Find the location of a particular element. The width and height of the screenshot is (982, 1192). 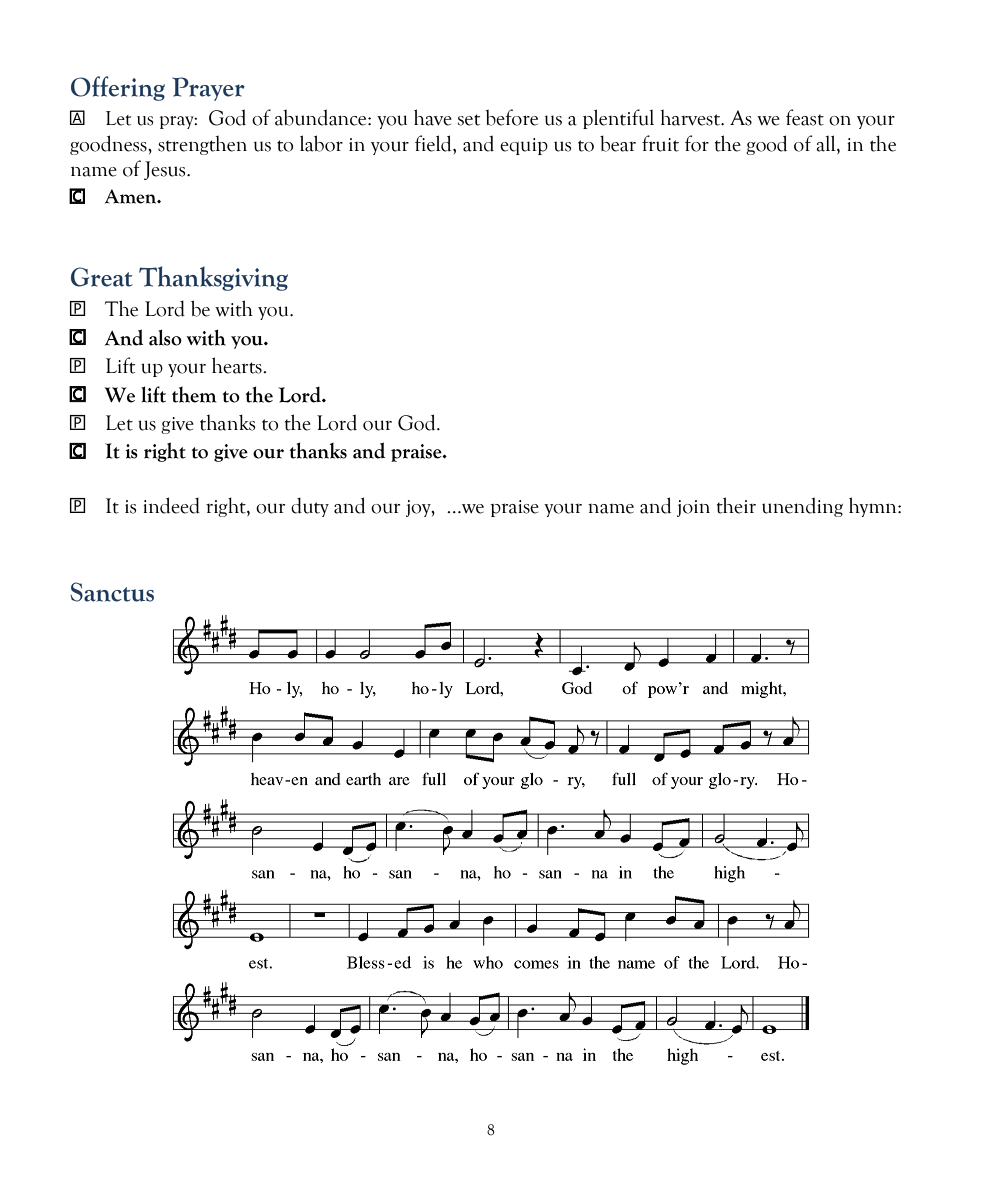

their is located at coordinates (736, 505).
